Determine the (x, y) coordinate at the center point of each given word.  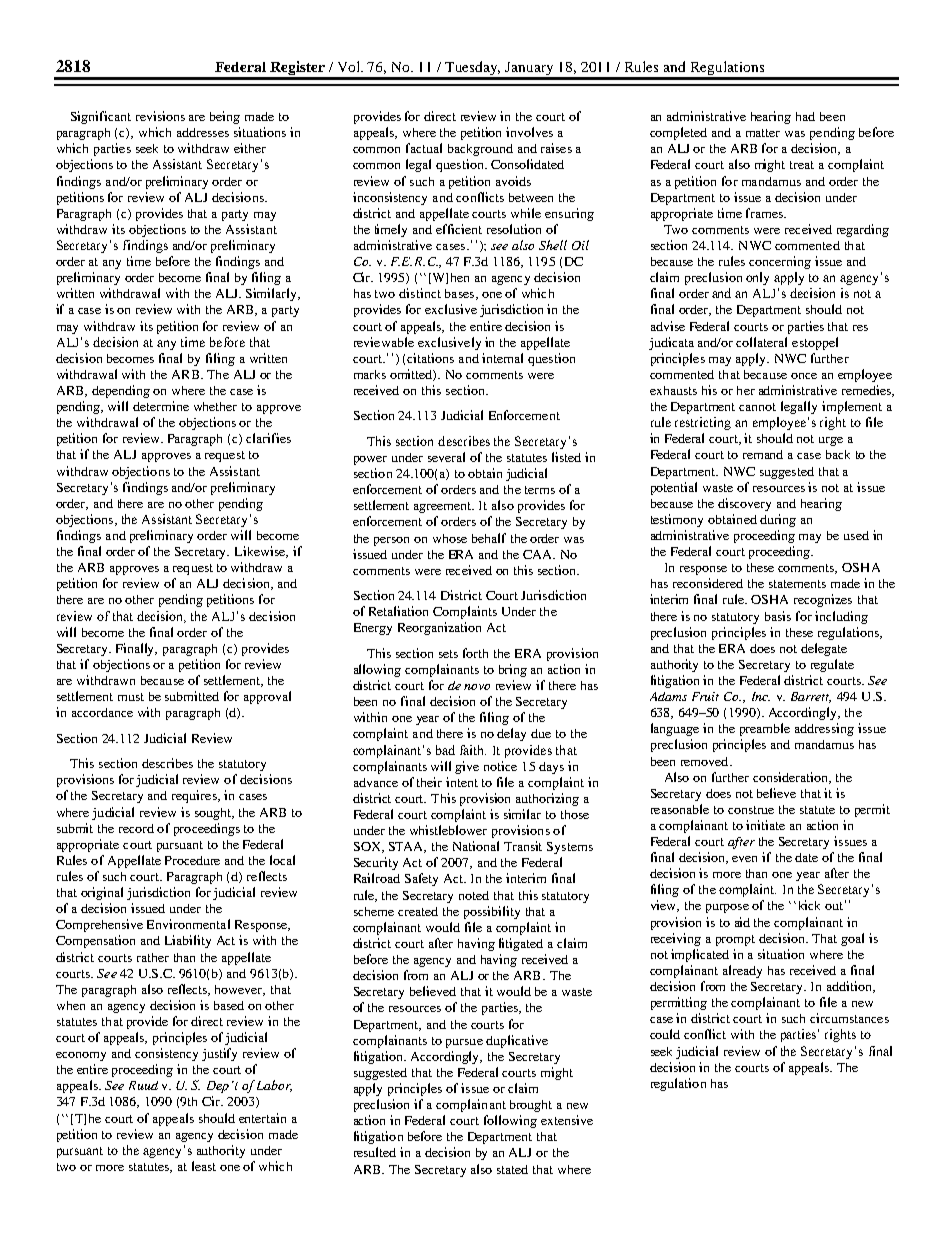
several (446, 457)
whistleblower (448, 830)
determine (161, 406)
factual (424, 148)
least (204, 1166)
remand (763, 454)
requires (195, 796)
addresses (203, 132)
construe (751, 810)
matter (763, 133)
